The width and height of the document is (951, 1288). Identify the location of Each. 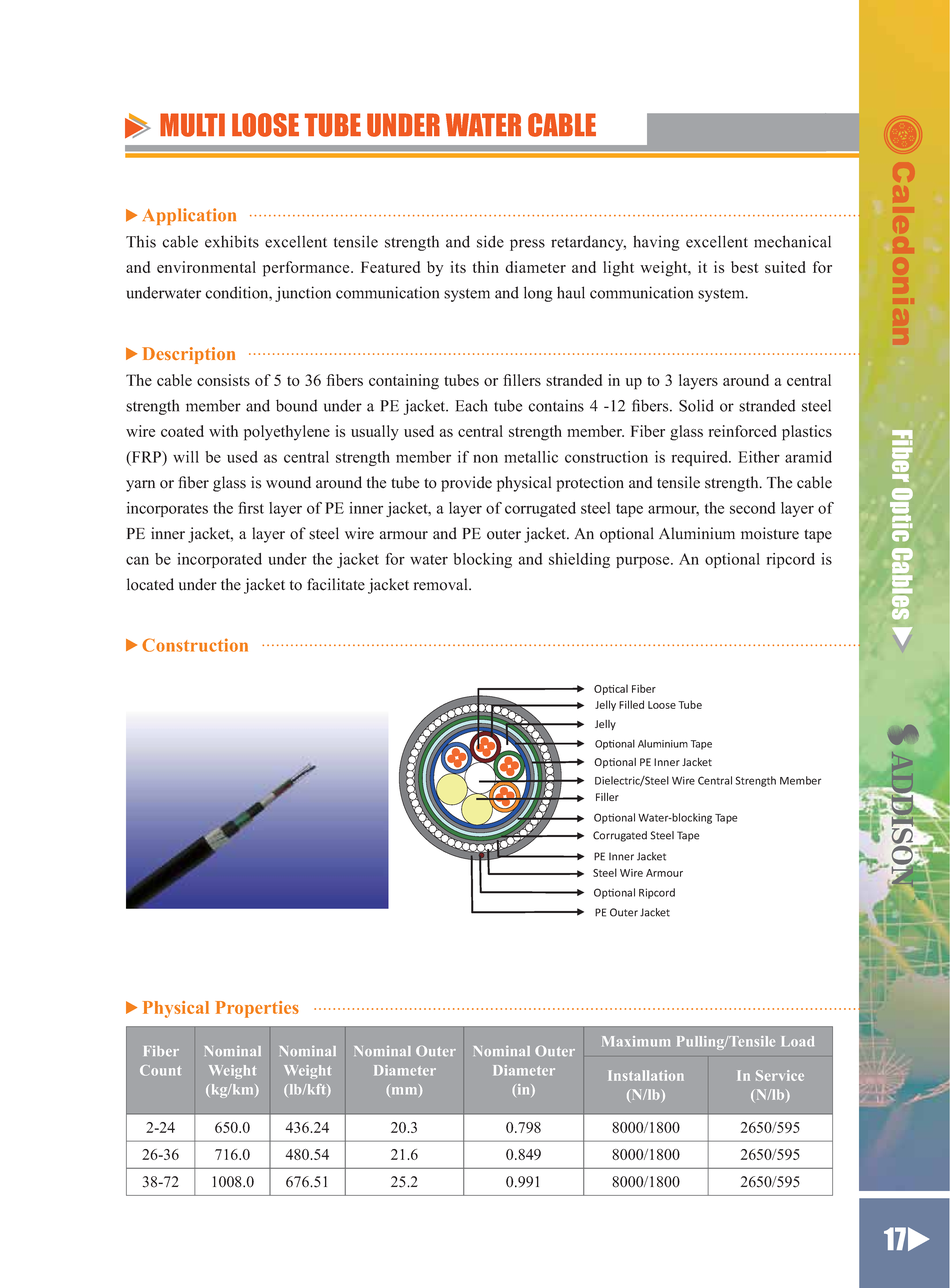
(471, 405).
